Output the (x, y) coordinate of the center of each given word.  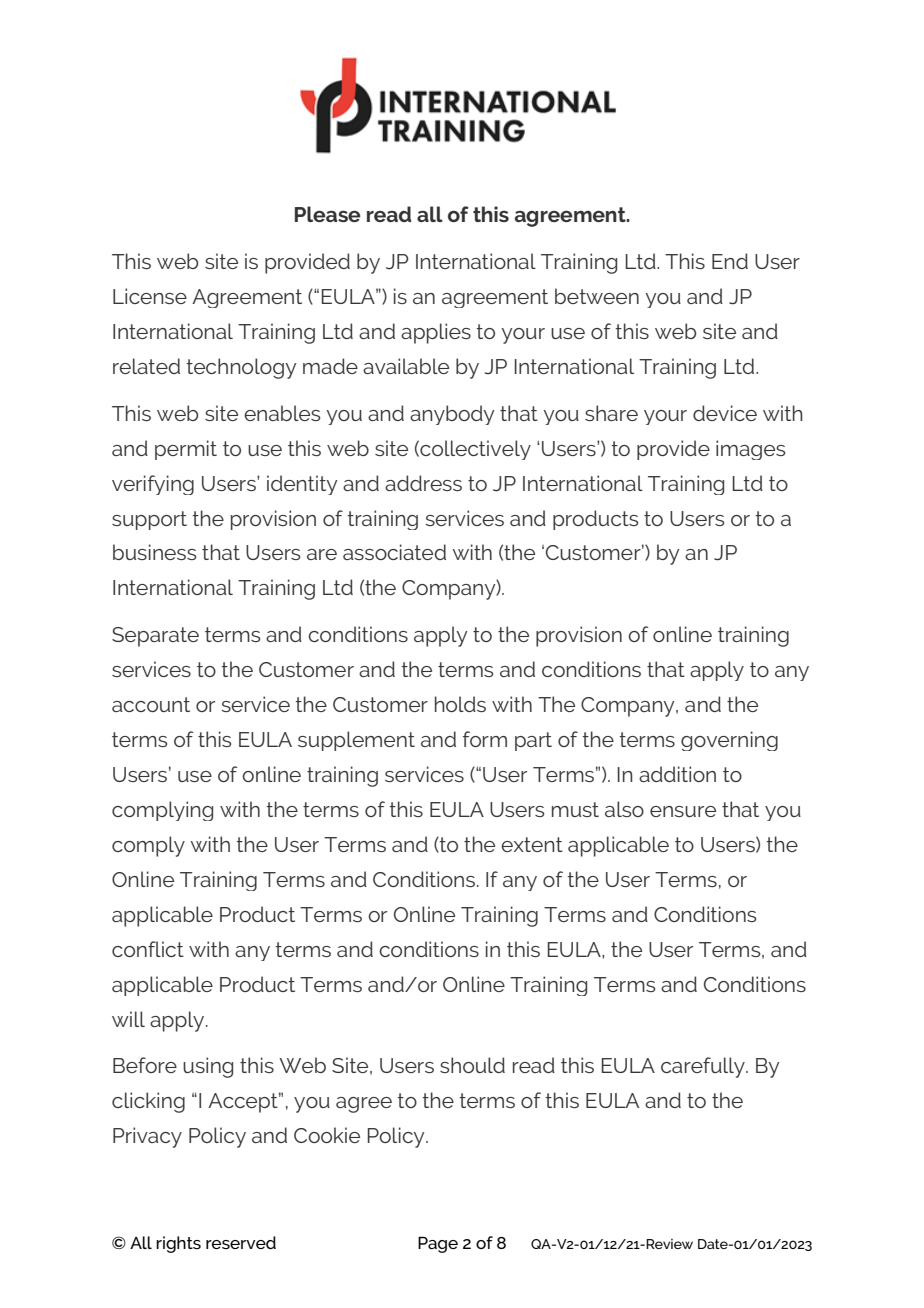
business (154, 552)
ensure (683, 811)
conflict (148, 949)
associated (394, 552)
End (730, 261)
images (750, 450)
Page (438, 1244)
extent (532, 844)
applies (436, 333)
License (150, 296)
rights (178, 1244)
